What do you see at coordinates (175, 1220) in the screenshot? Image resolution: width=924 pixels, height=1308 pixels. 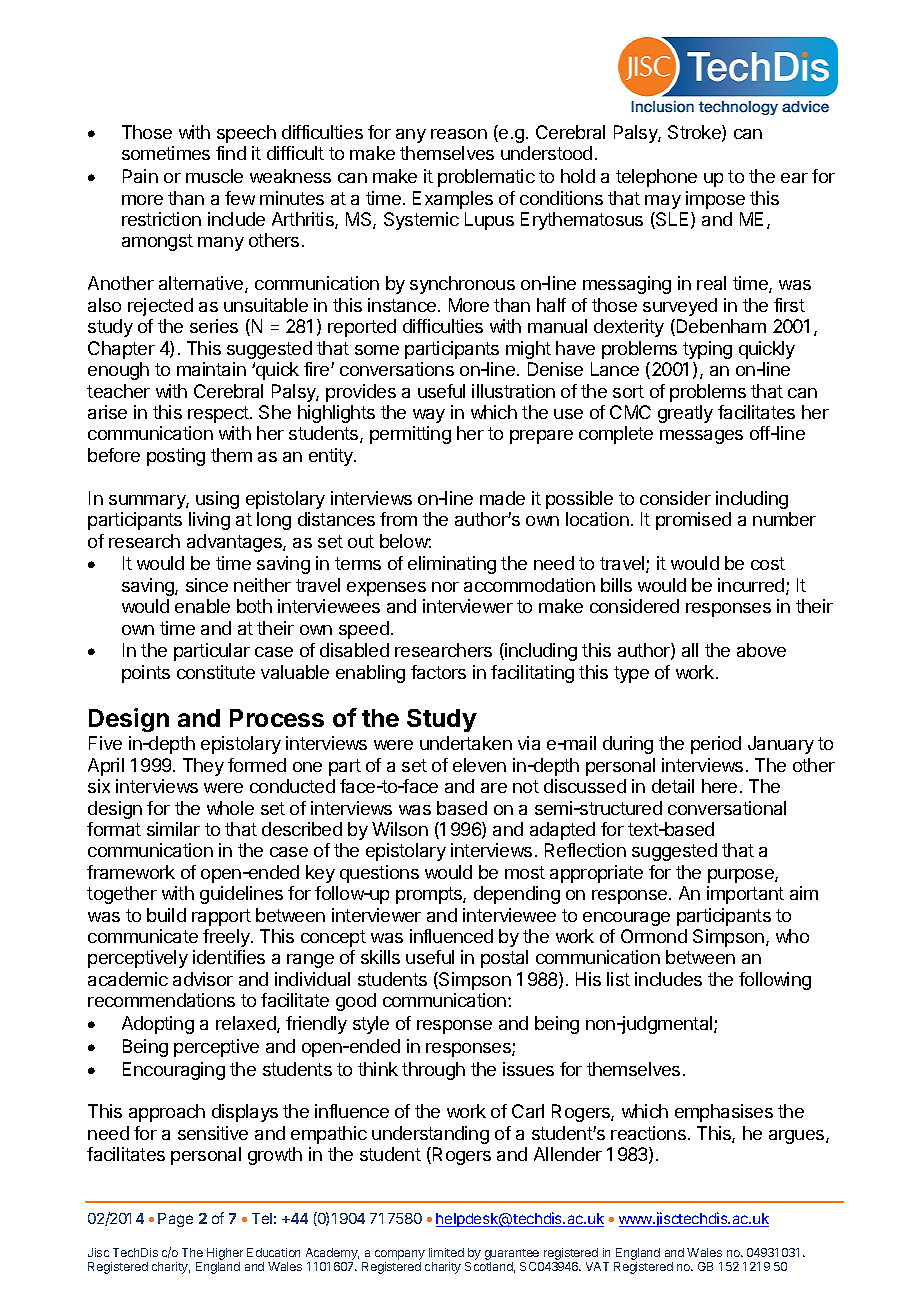 I see `Page` at bounding box center [175, 1220].
